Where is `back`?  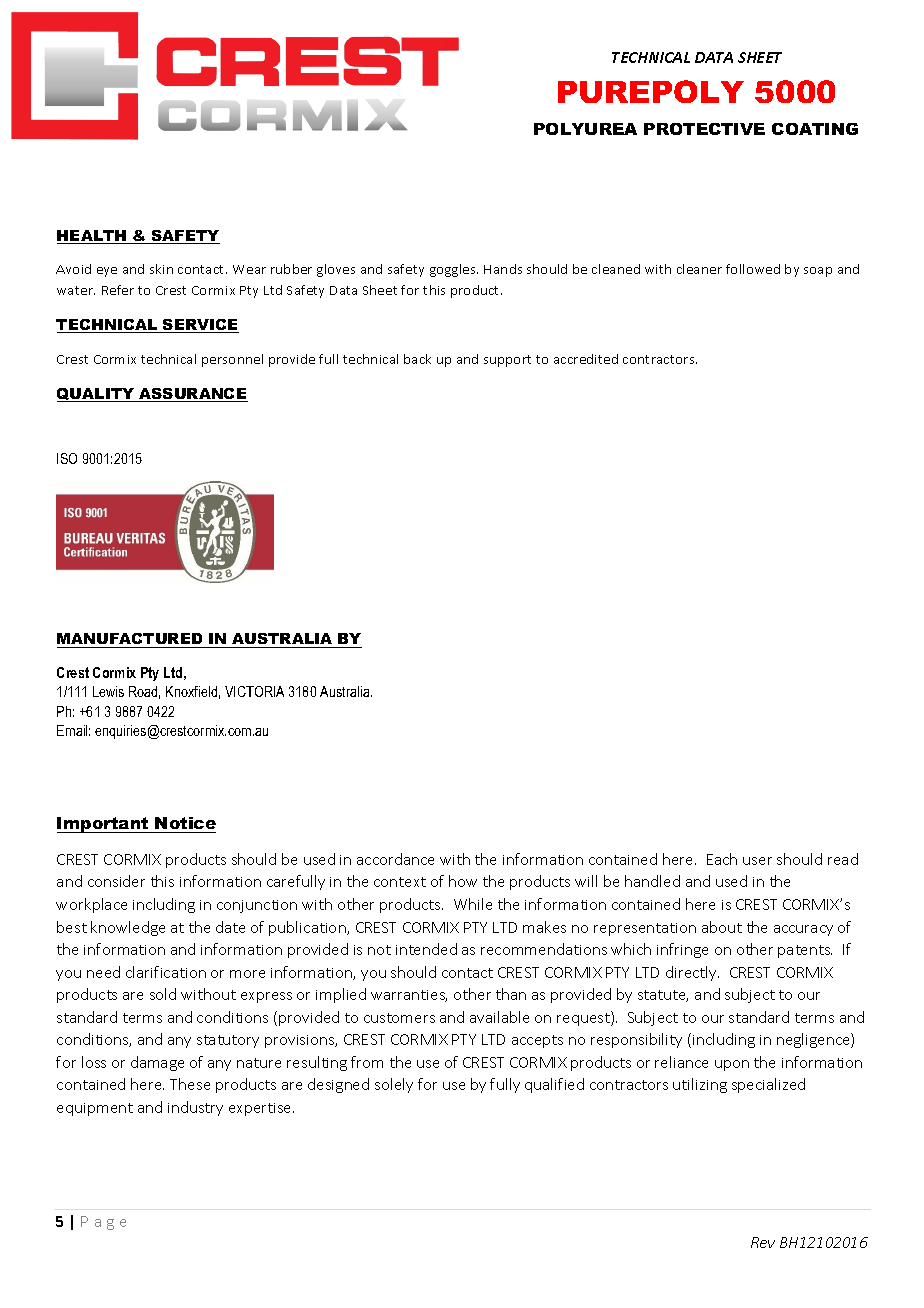
back is located at coordinates (417, 359).
